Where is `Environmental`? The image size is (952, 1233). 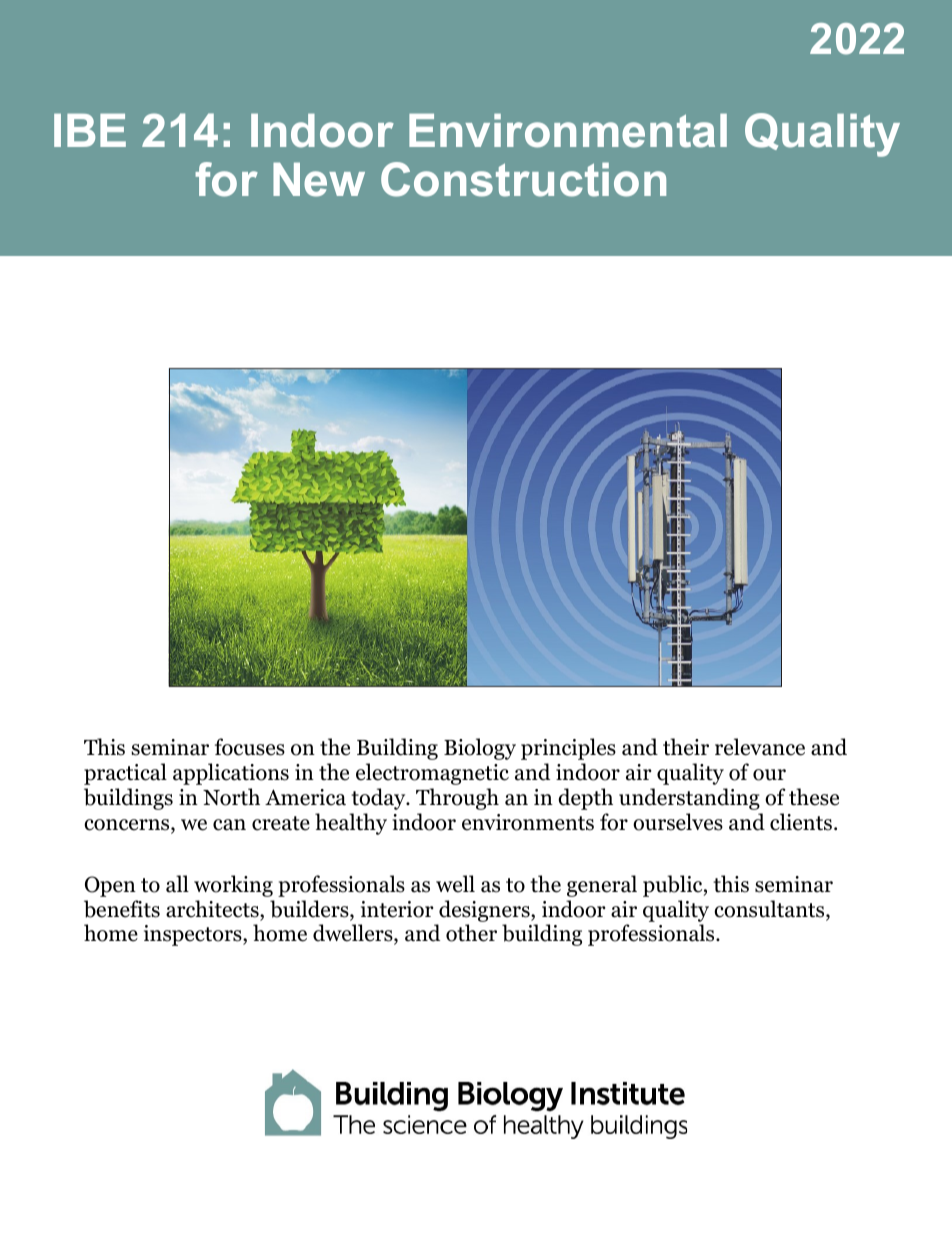 Environmental is located at coordinates (568, 131).
